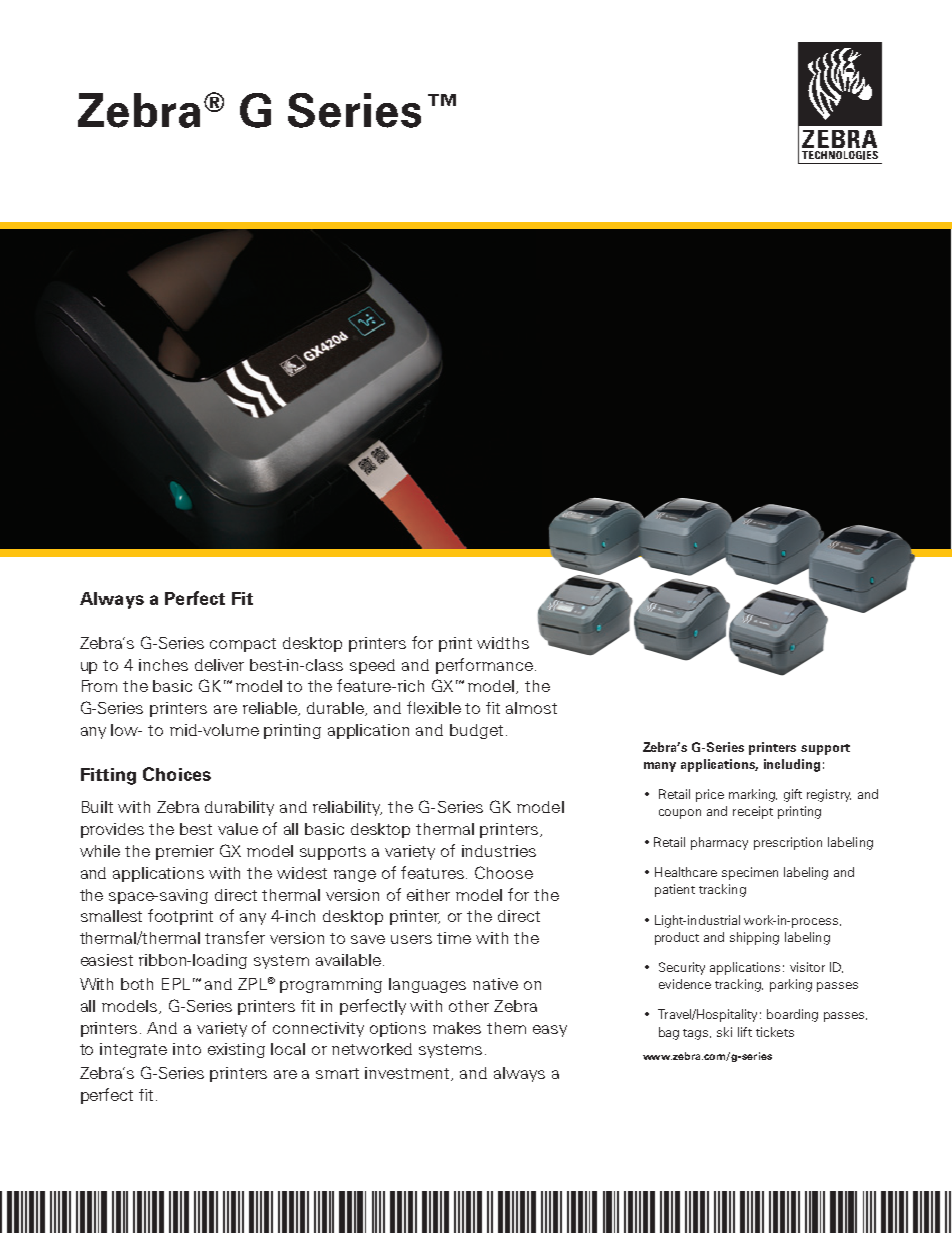  Describe the element at coordinates (185, 852) in the screenshot. I see `premier` at that location.
